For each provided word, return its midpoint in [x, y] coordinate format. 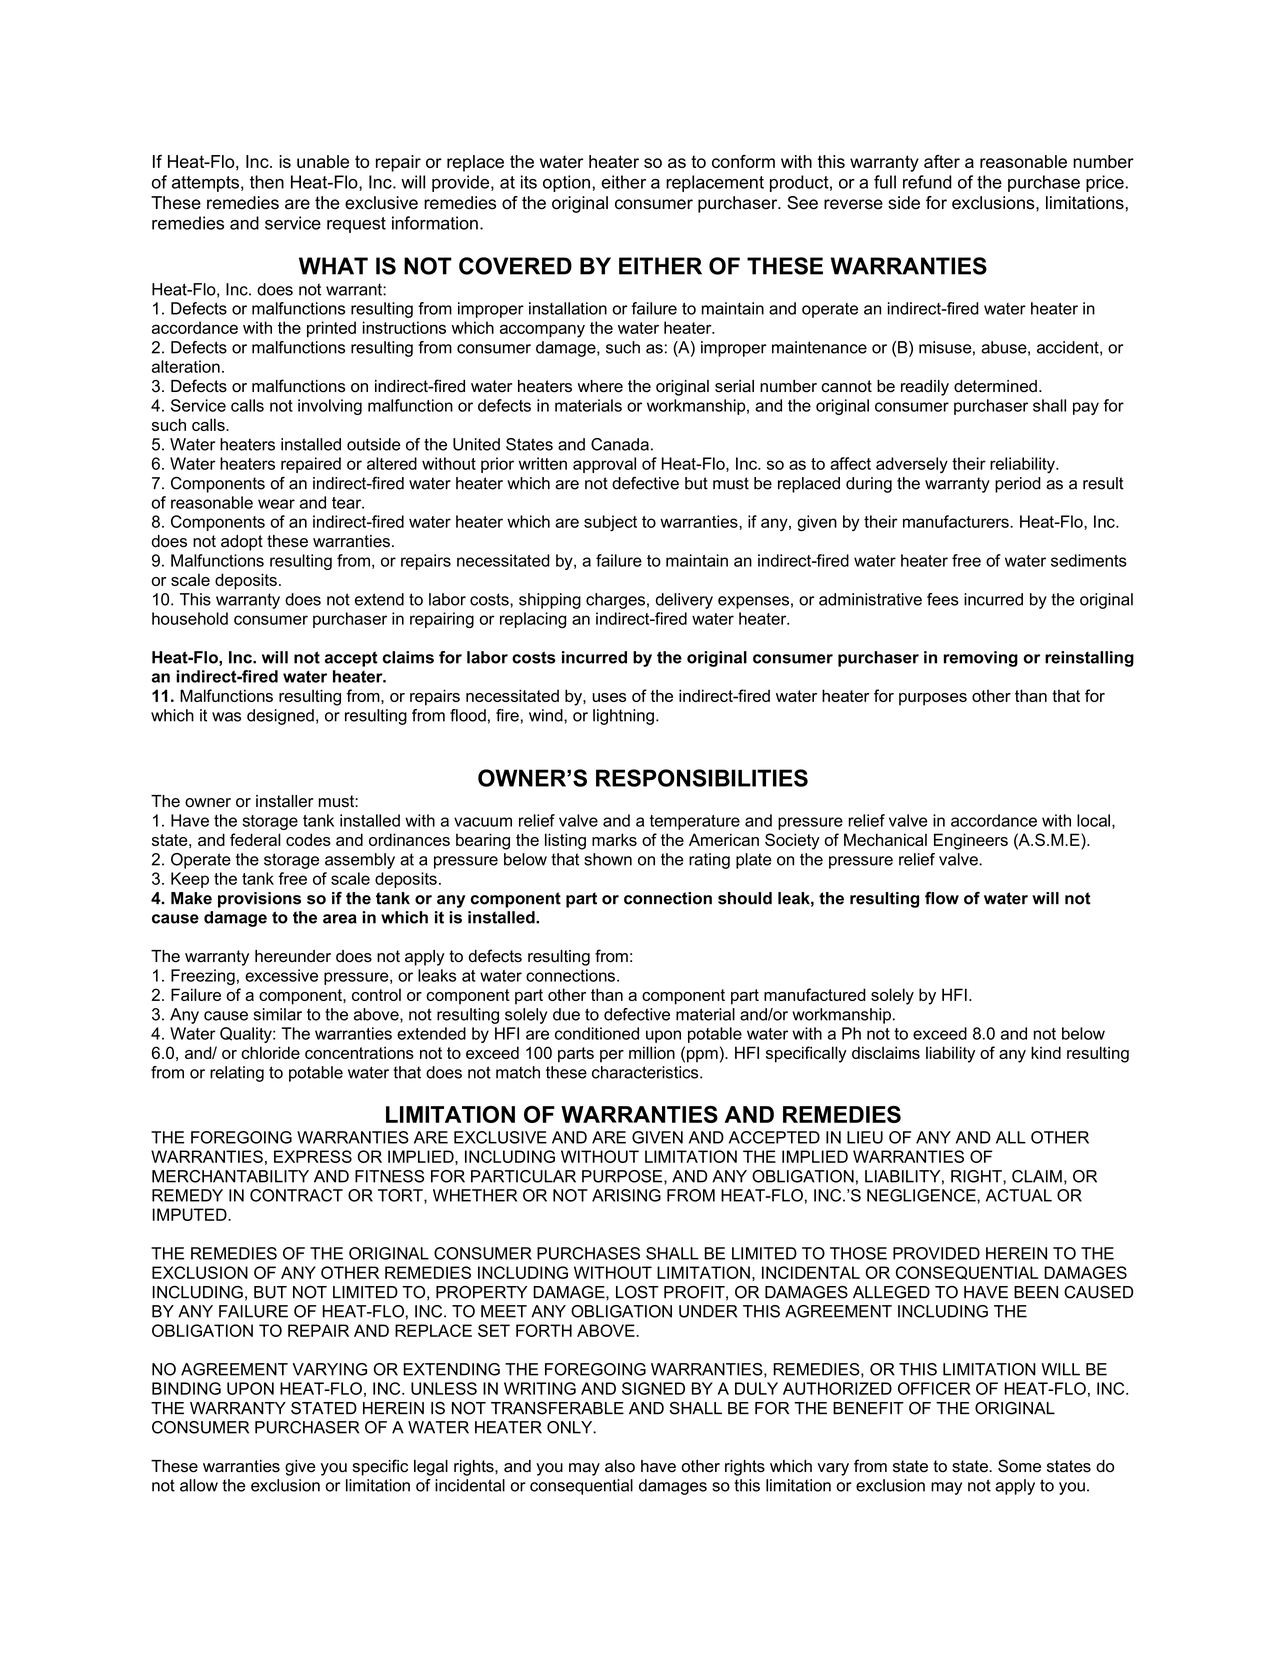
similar [278, 1014]
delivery [684, 601]
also [620, 1466]
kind [1046, 1052]
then [267, 182]
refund [927, 182]
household [190, 618]
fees [943, 599]
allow [199, 1485]
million [652, 1052]
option [566, 183]
